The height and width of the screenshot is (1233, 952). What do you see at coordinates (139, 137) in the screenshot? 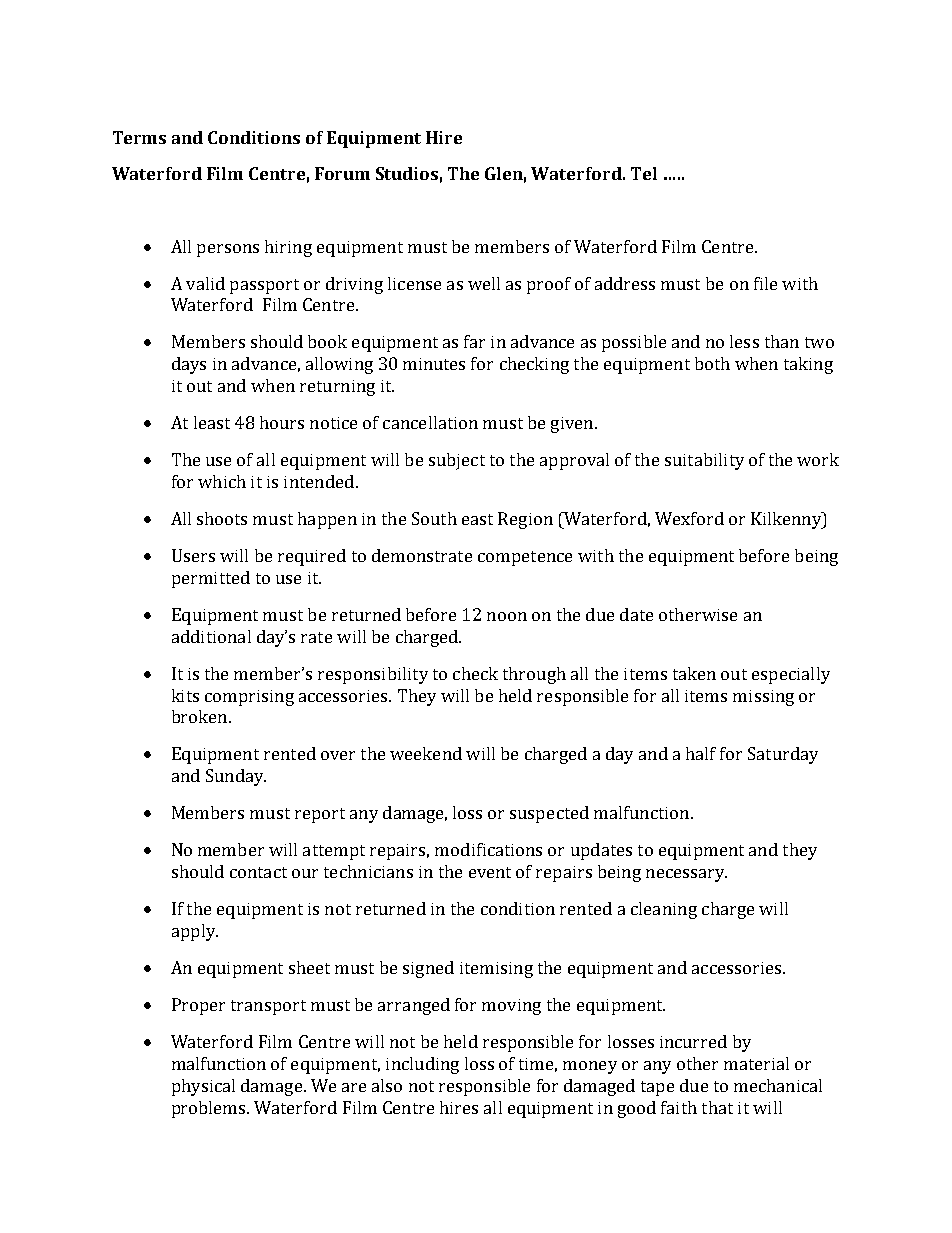
I see `Terms` at bounding box center [139, 137].
